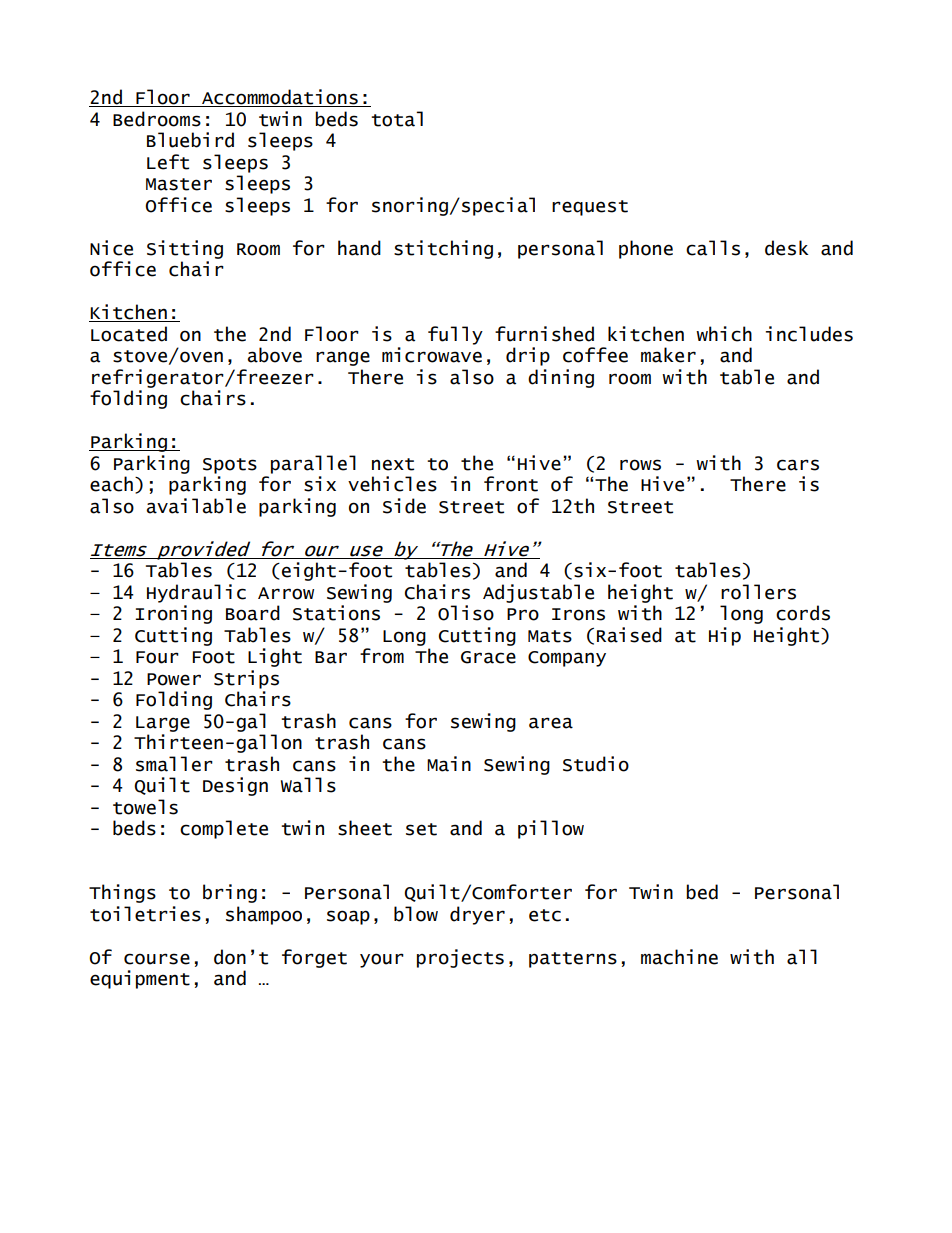  Describe the element at coordinates (230, 466) in the screenshot. I see `Spots` at that location.
